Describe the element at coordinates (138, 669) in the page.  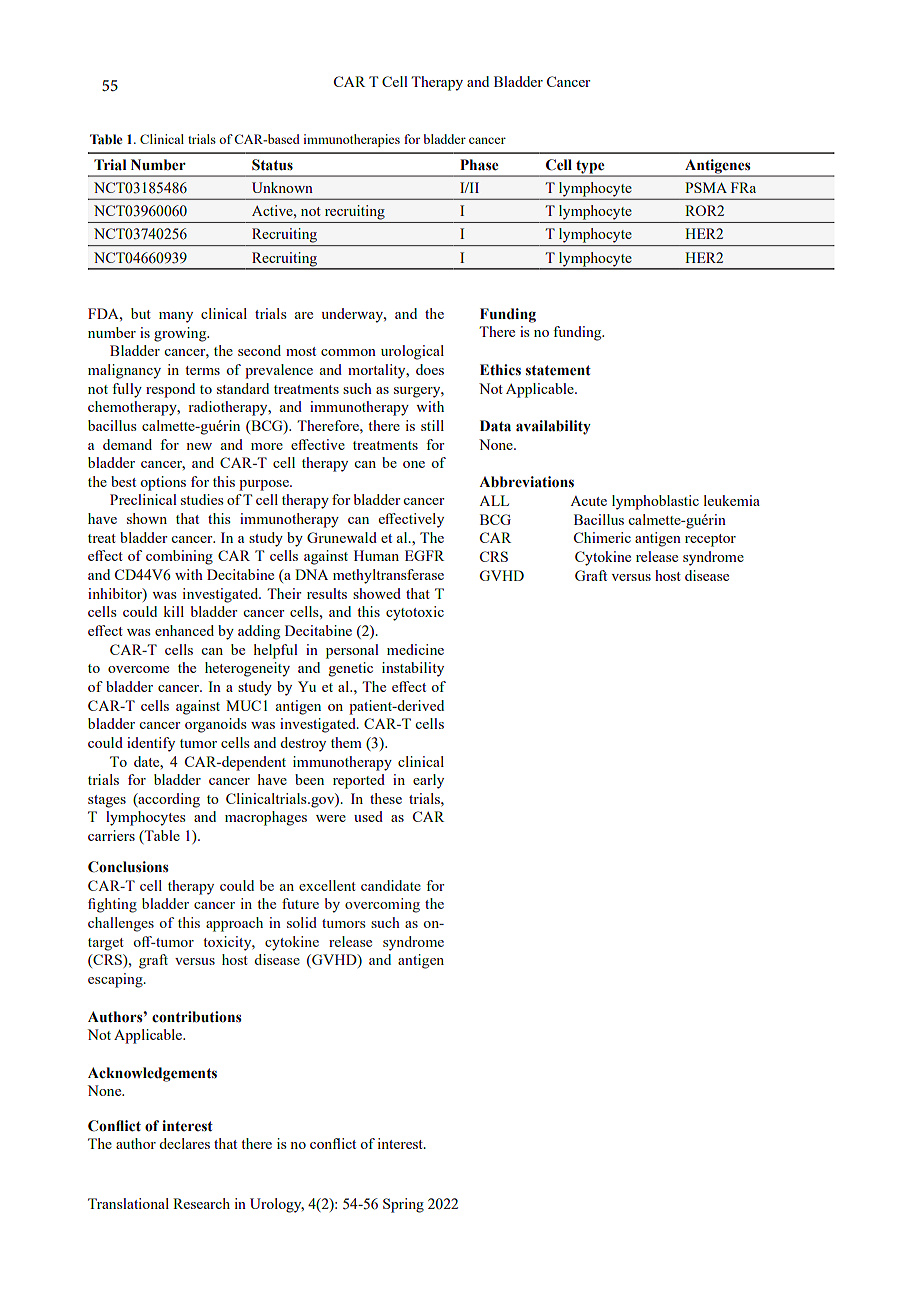
I see `overcome` at that location.
